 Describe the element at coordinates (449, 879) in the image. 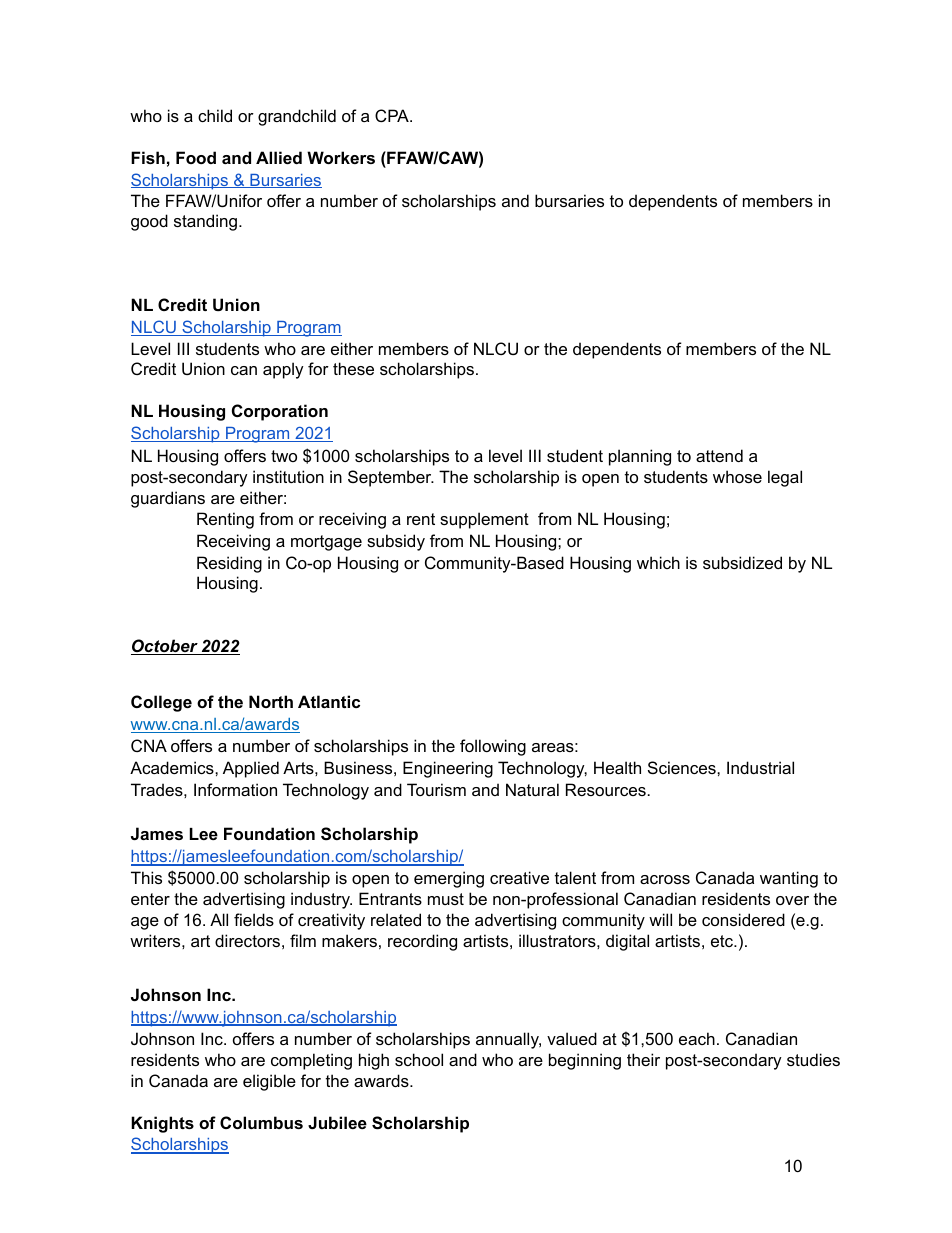

I see `emerging` at that location.
